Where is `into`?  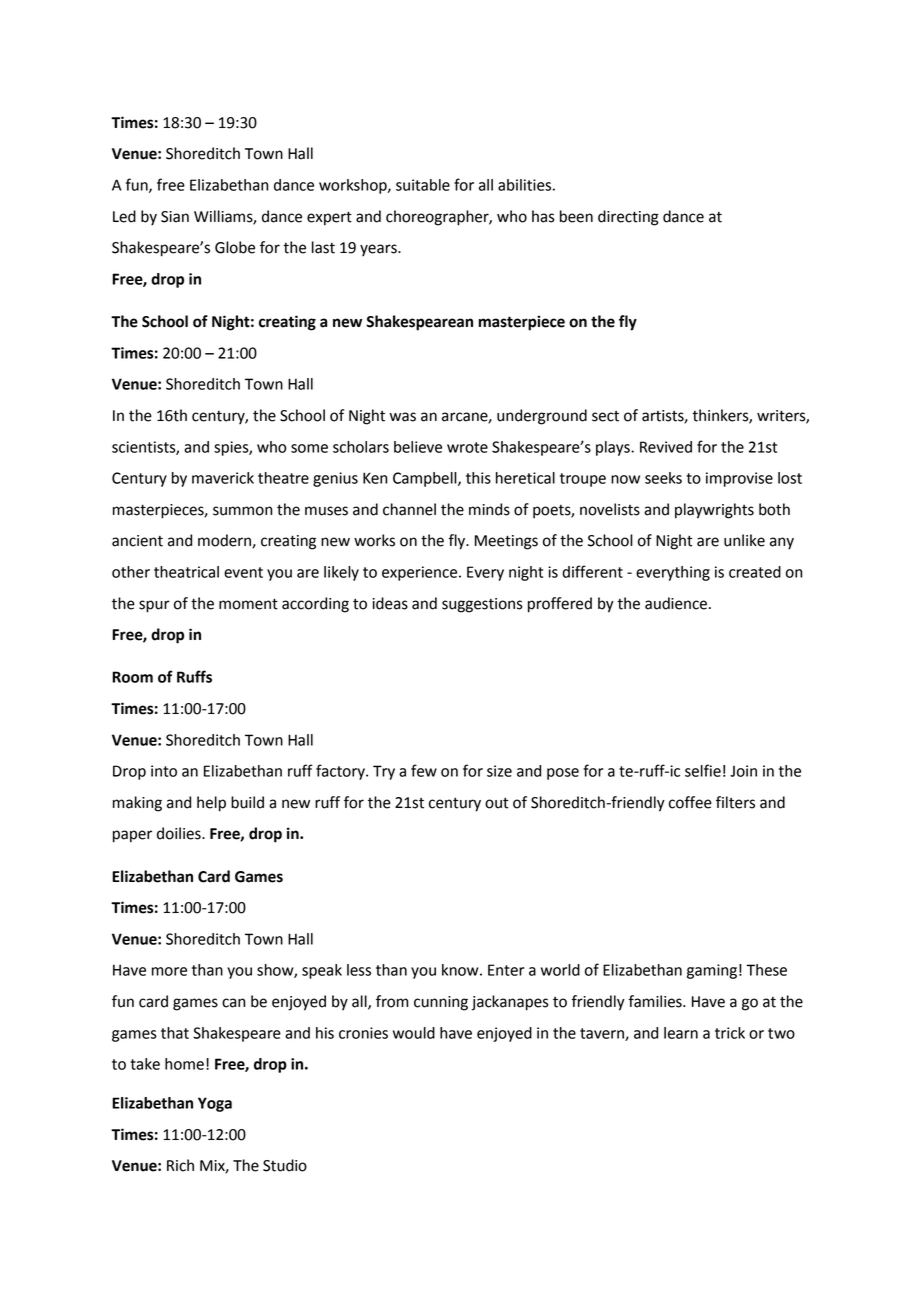 into is located at coordinates (164, 771).
